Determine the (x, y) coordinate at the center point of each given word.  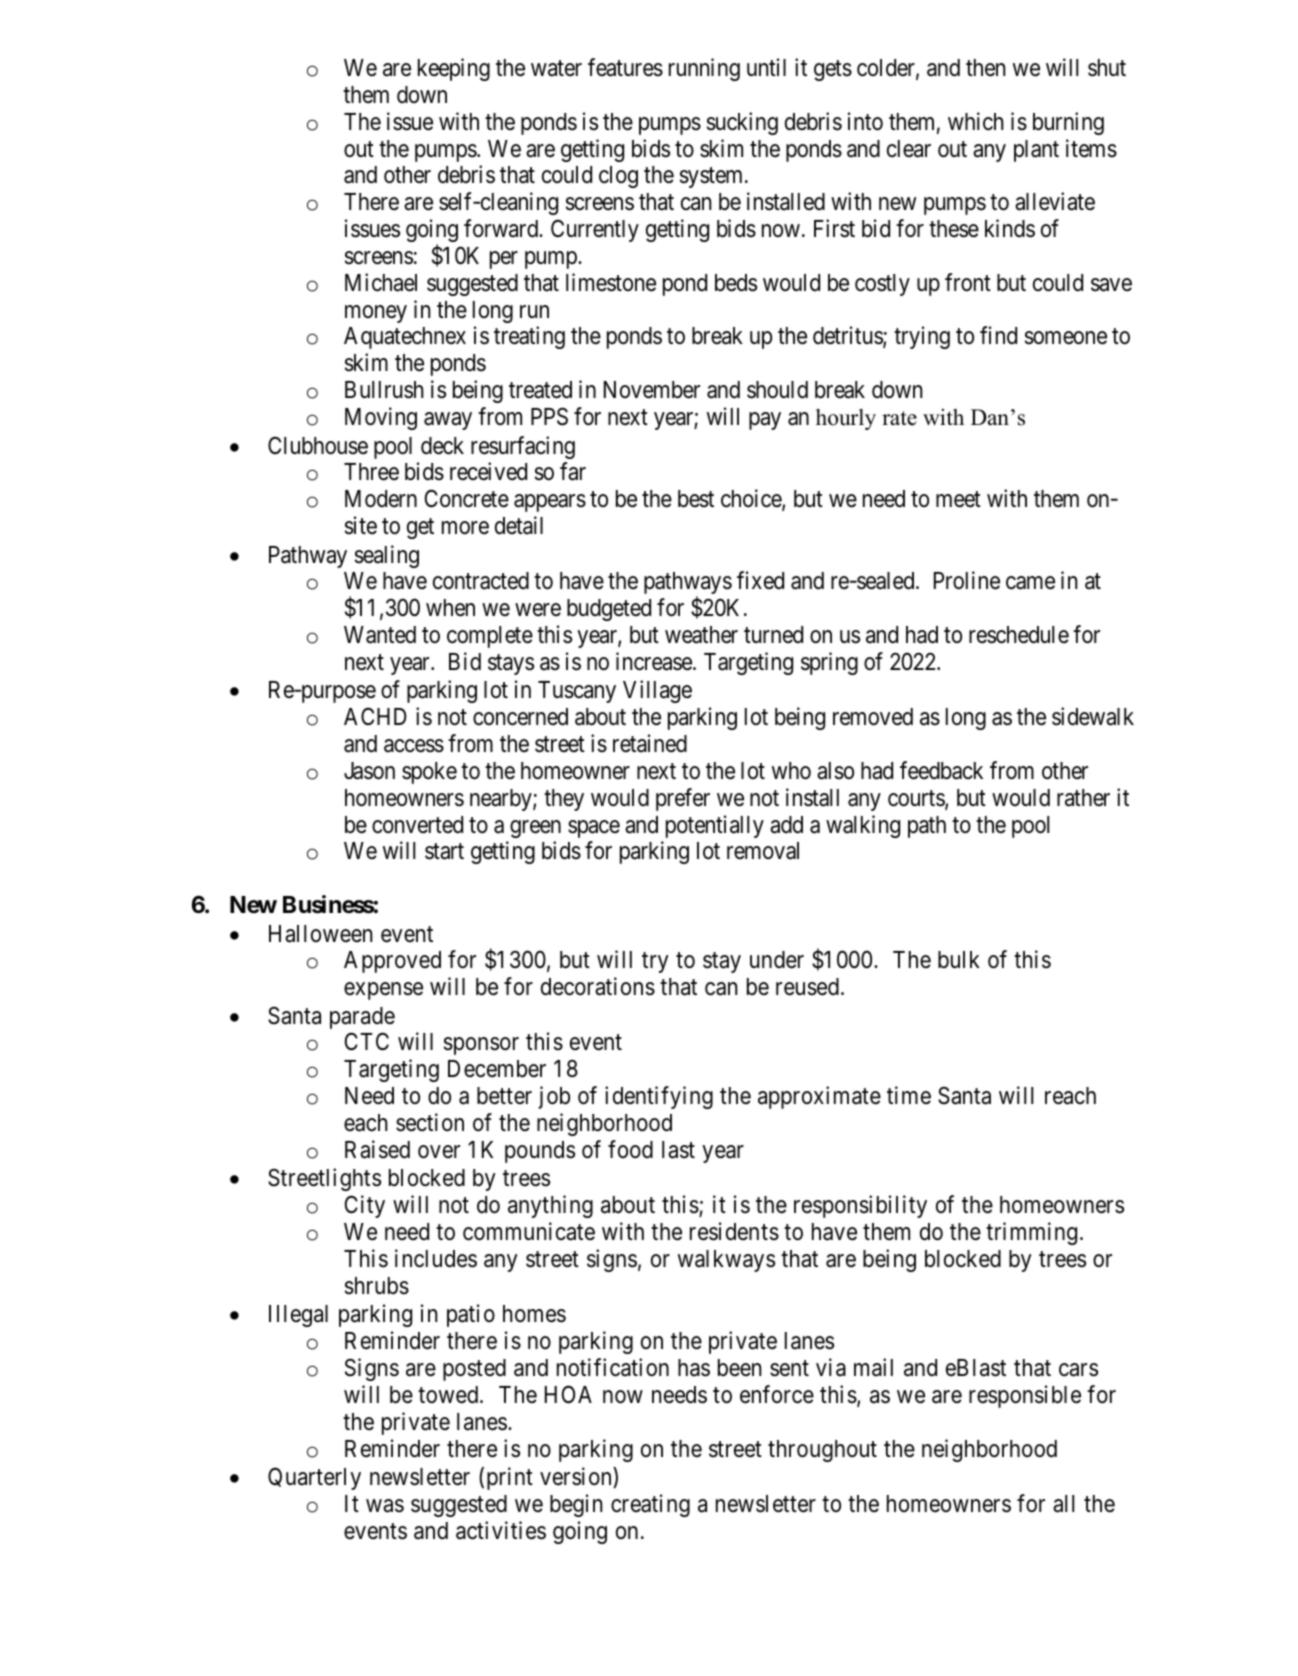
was (385, 1506)
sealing (387, 556)
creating (650, 1505)
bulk (959, 960)
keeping (454, 69)
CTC (366, 1041)
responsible (1025, 1396)
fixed (760, 580)
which (976, 121)
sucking (742, 123)
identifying (659, 1097)
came (1030, 583)
